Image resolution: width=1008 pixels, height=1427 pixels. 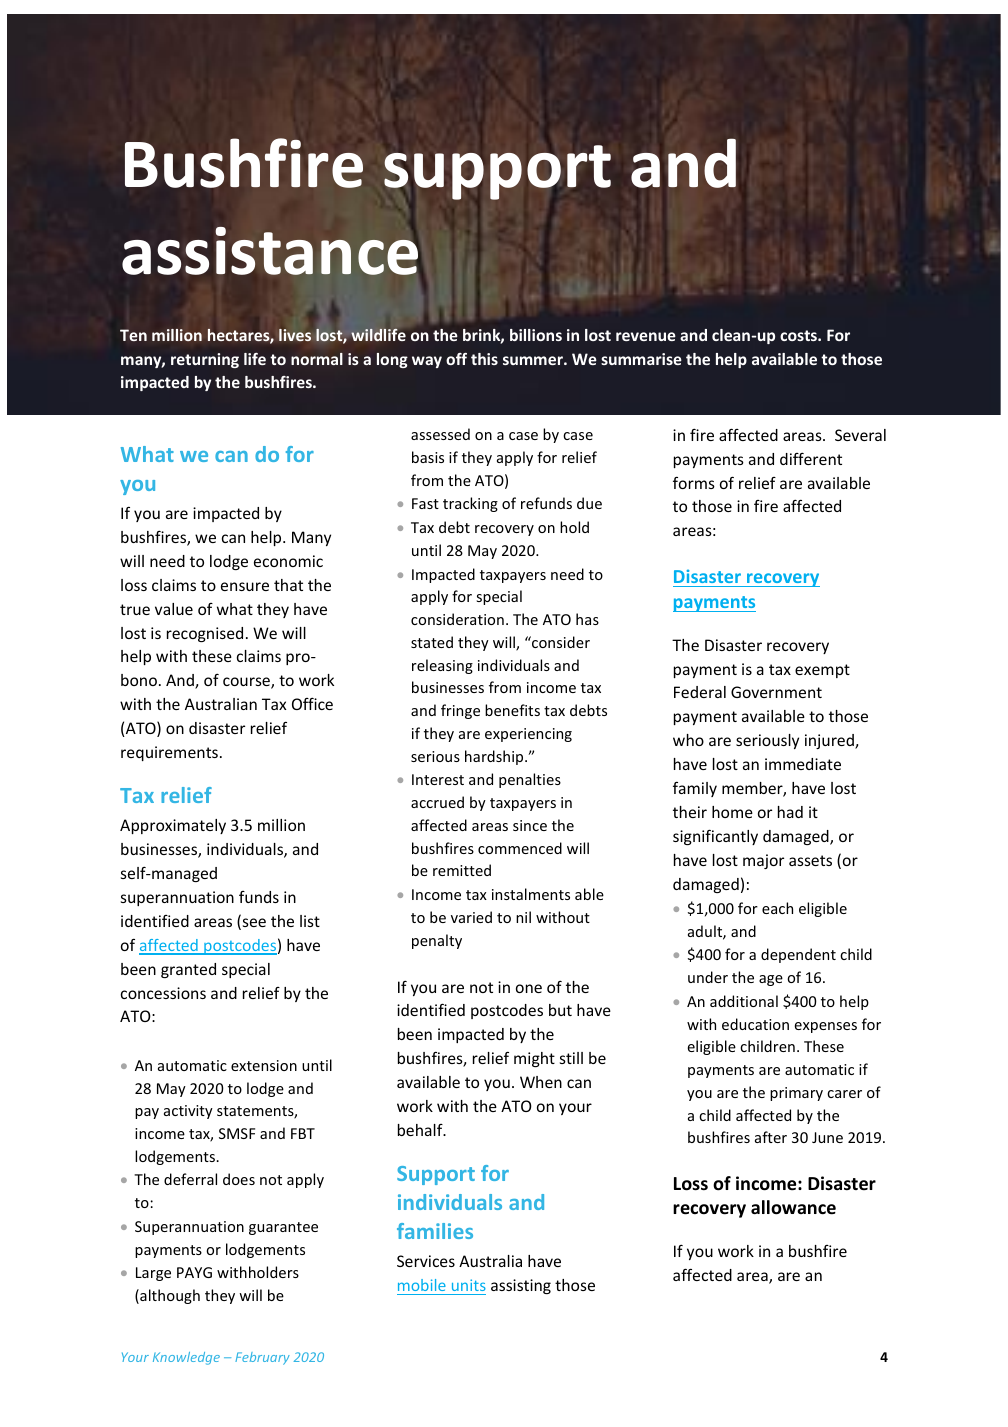 What do you see at coordinates (470, 504) in the screenshot?
I see `tracking` at bounding box center [470, 504].
